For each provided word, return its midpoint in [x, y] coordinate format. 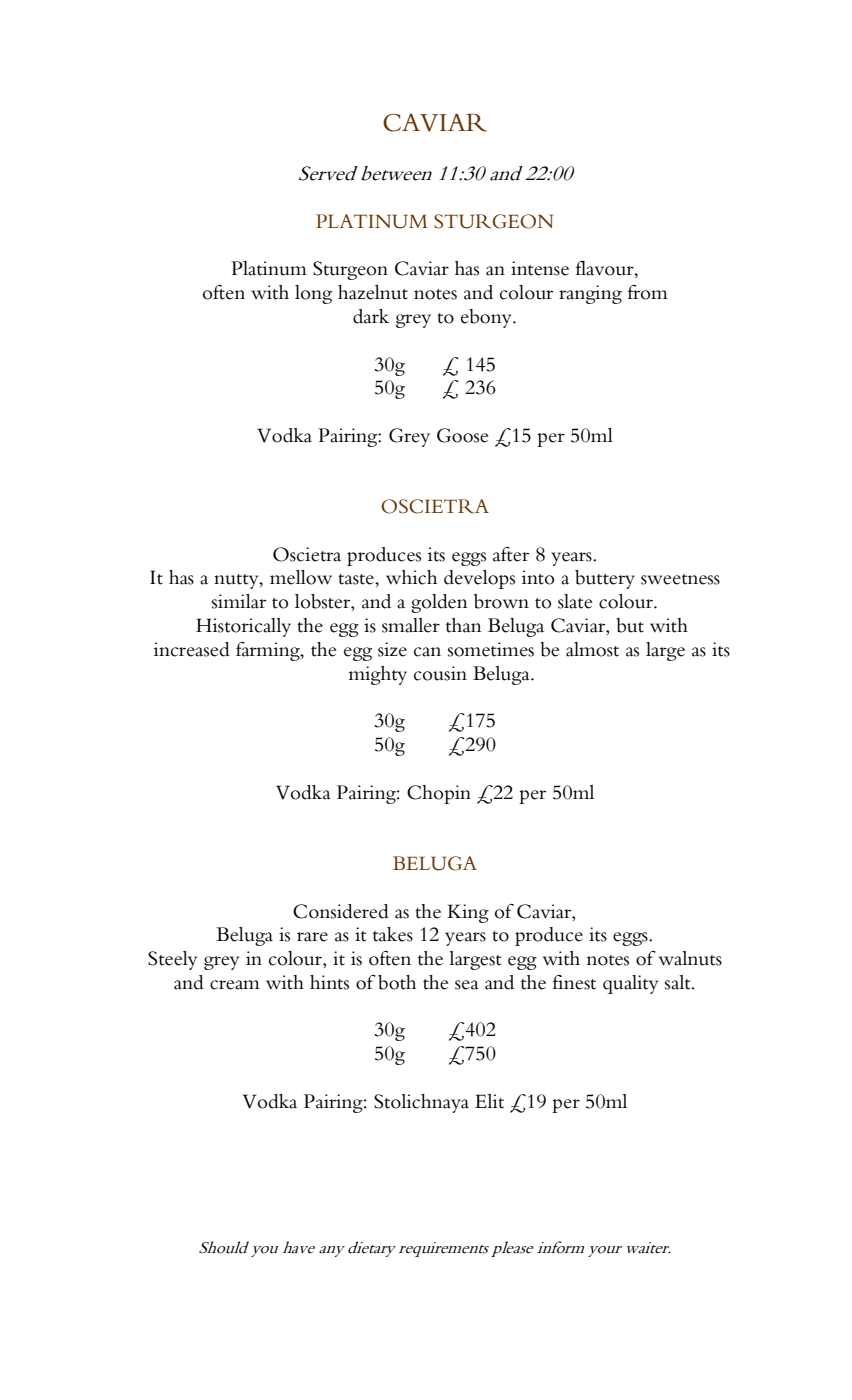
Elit [489, 1101]
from [648, 292]
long [313, 294]
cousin [440, 673]
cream [235, 985]
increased [192, 649]
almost [592, 649]
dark [371, 316]
